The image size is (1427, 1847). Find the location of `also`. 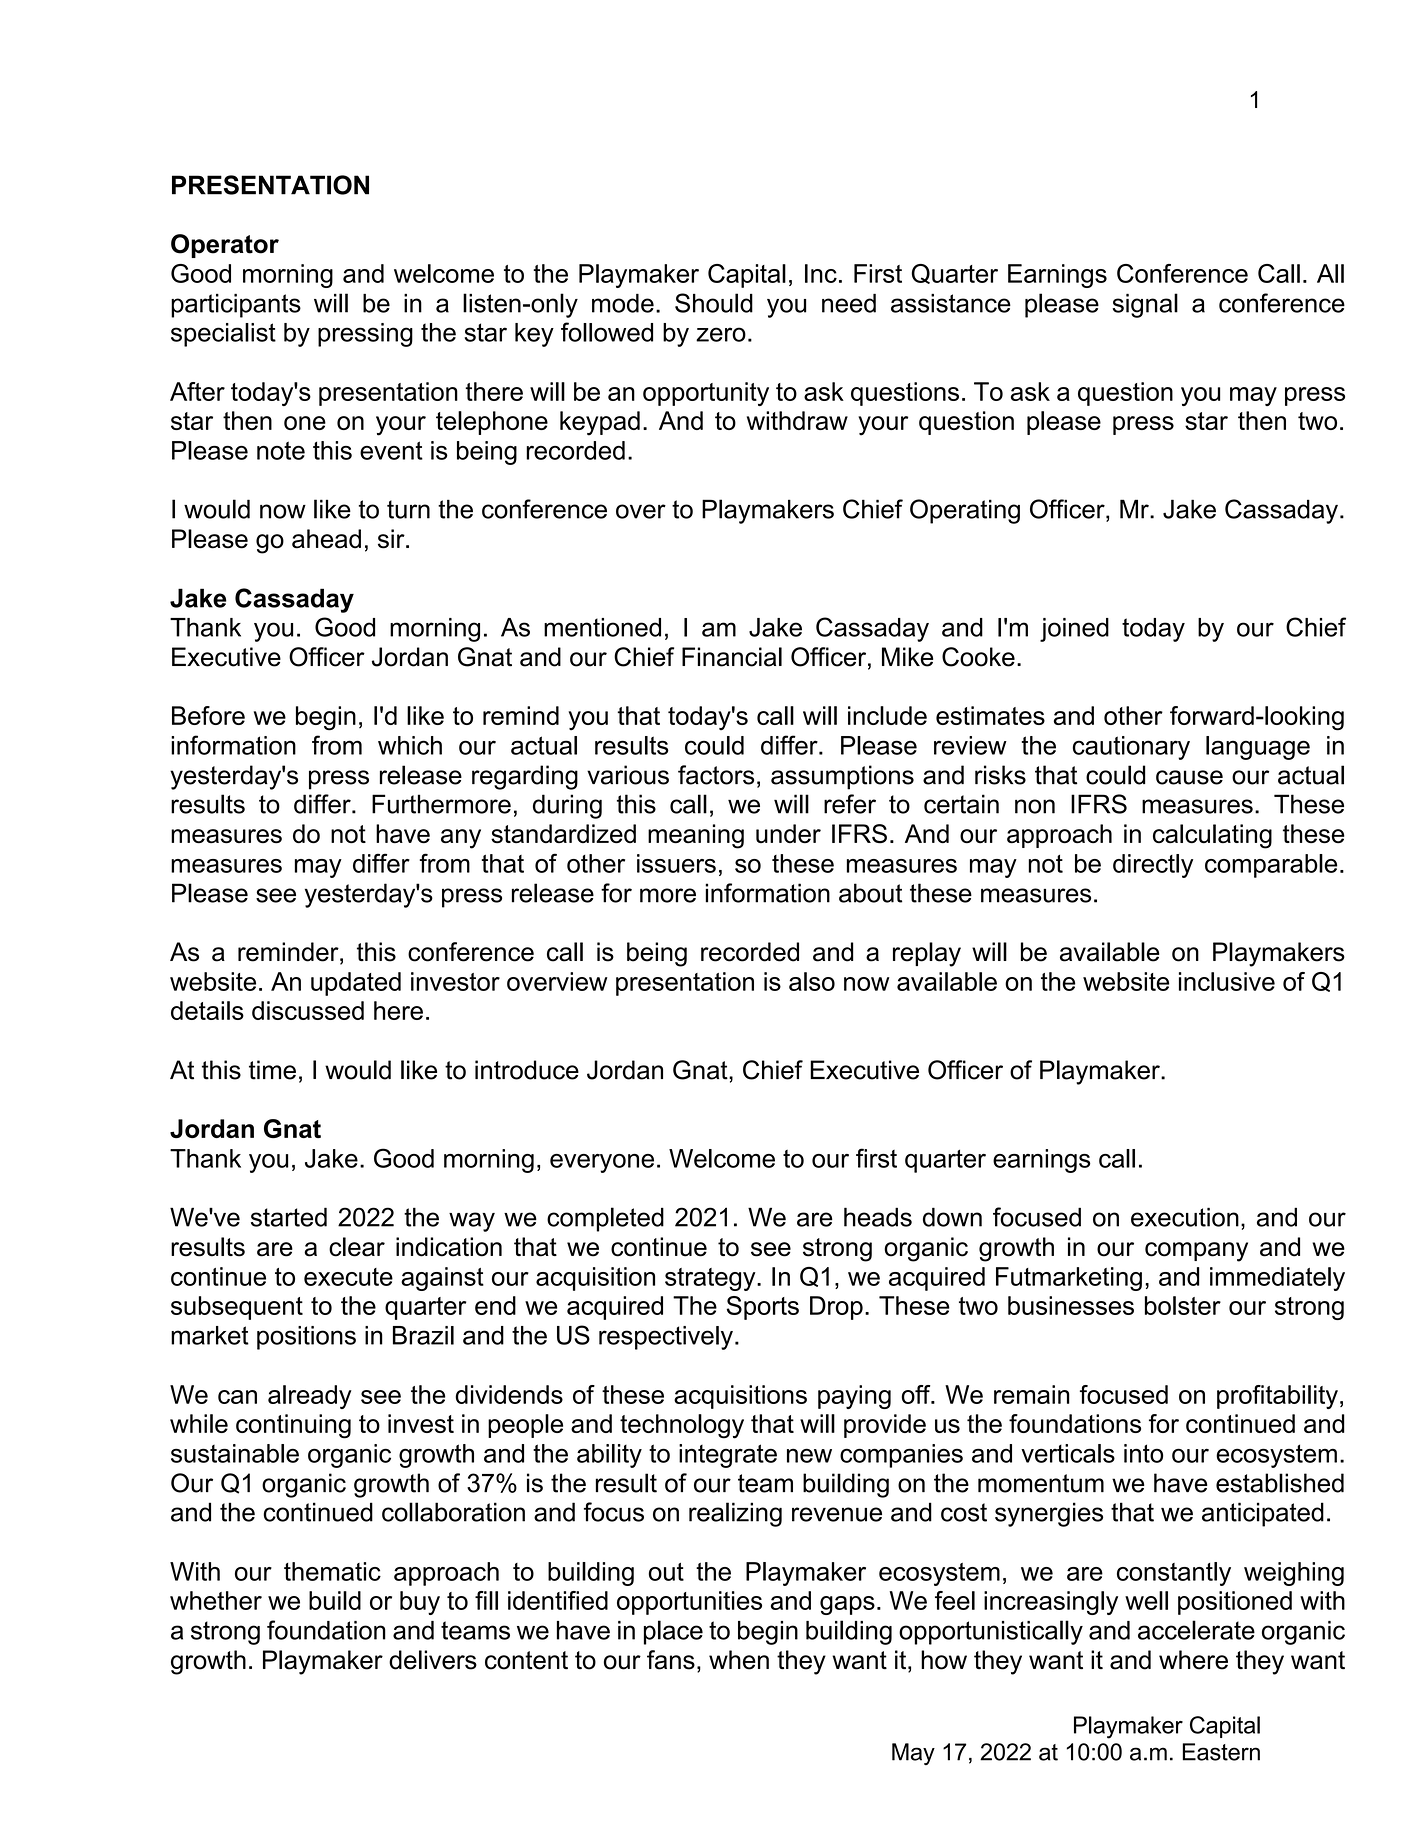

also is located at coordinates (812, 981).
